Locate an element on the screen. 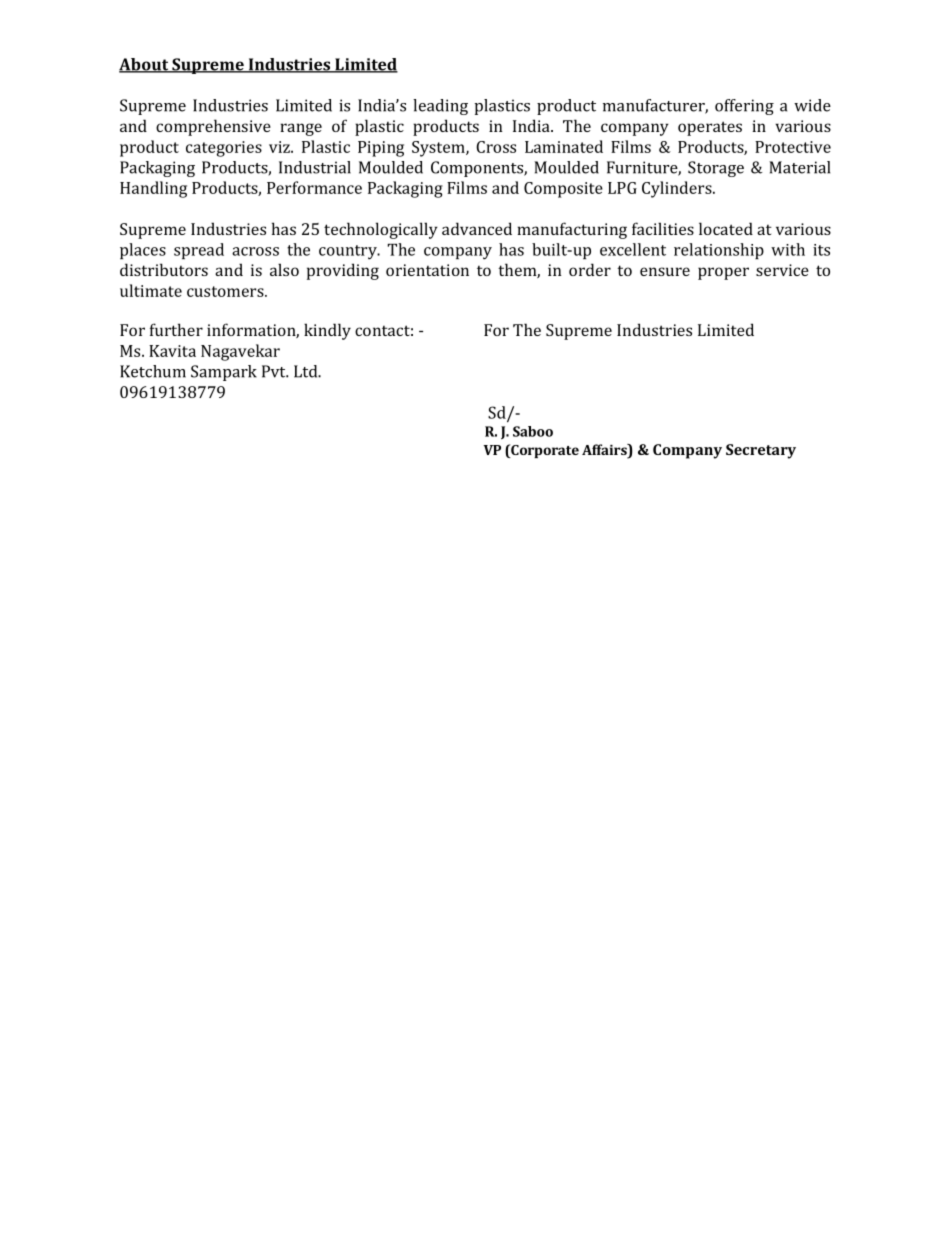 This screenshot has height=1233, width=952. leading is located at coordinates (440, 107).
